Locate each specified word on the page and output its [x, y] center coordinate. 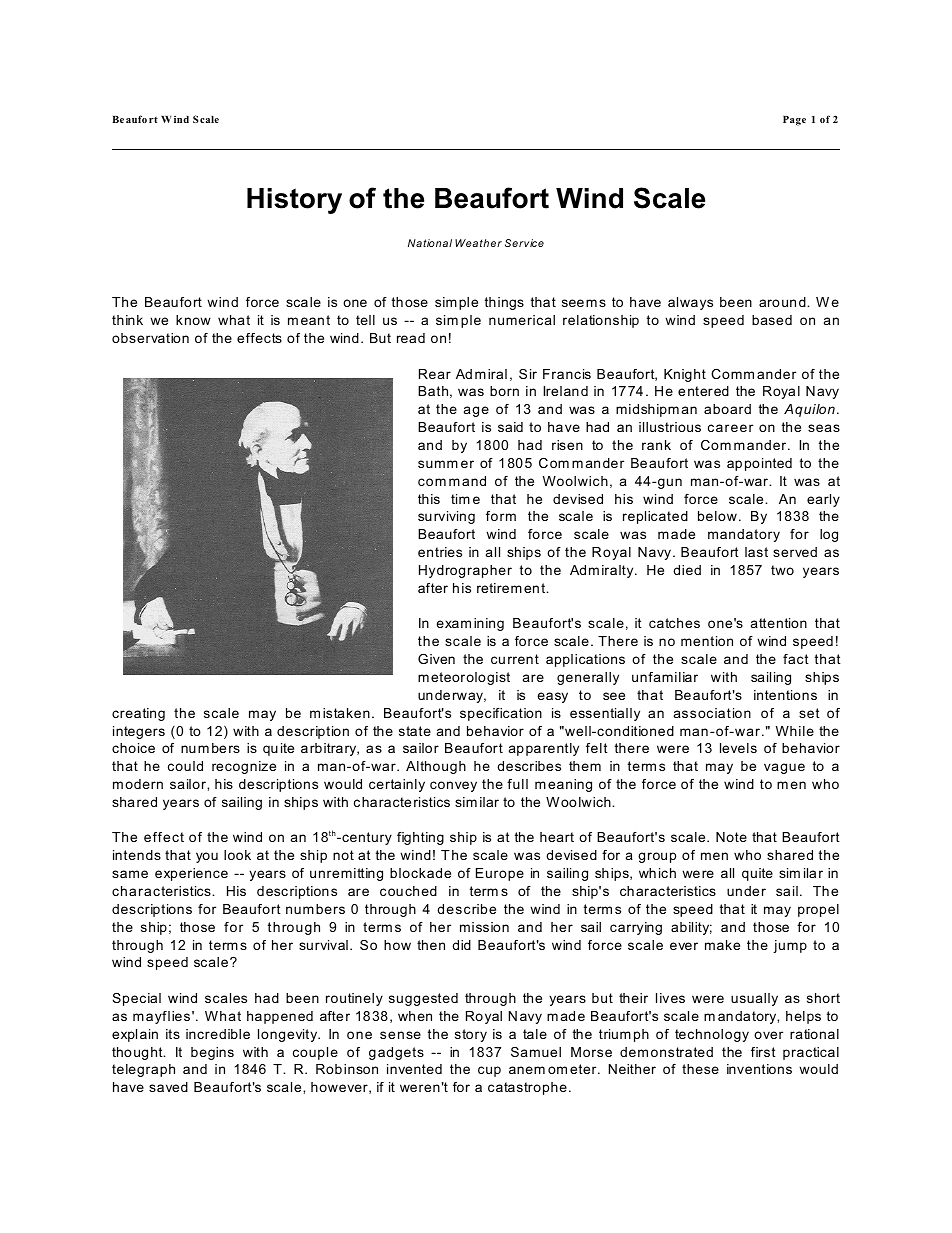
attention [779, 623]
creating [138, 714]
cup [489, 1071]
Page [794, 121]
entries [440, 552]
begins [212, 1053]
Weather [478, 243]
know [193, 320]
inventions [759, 1069]
